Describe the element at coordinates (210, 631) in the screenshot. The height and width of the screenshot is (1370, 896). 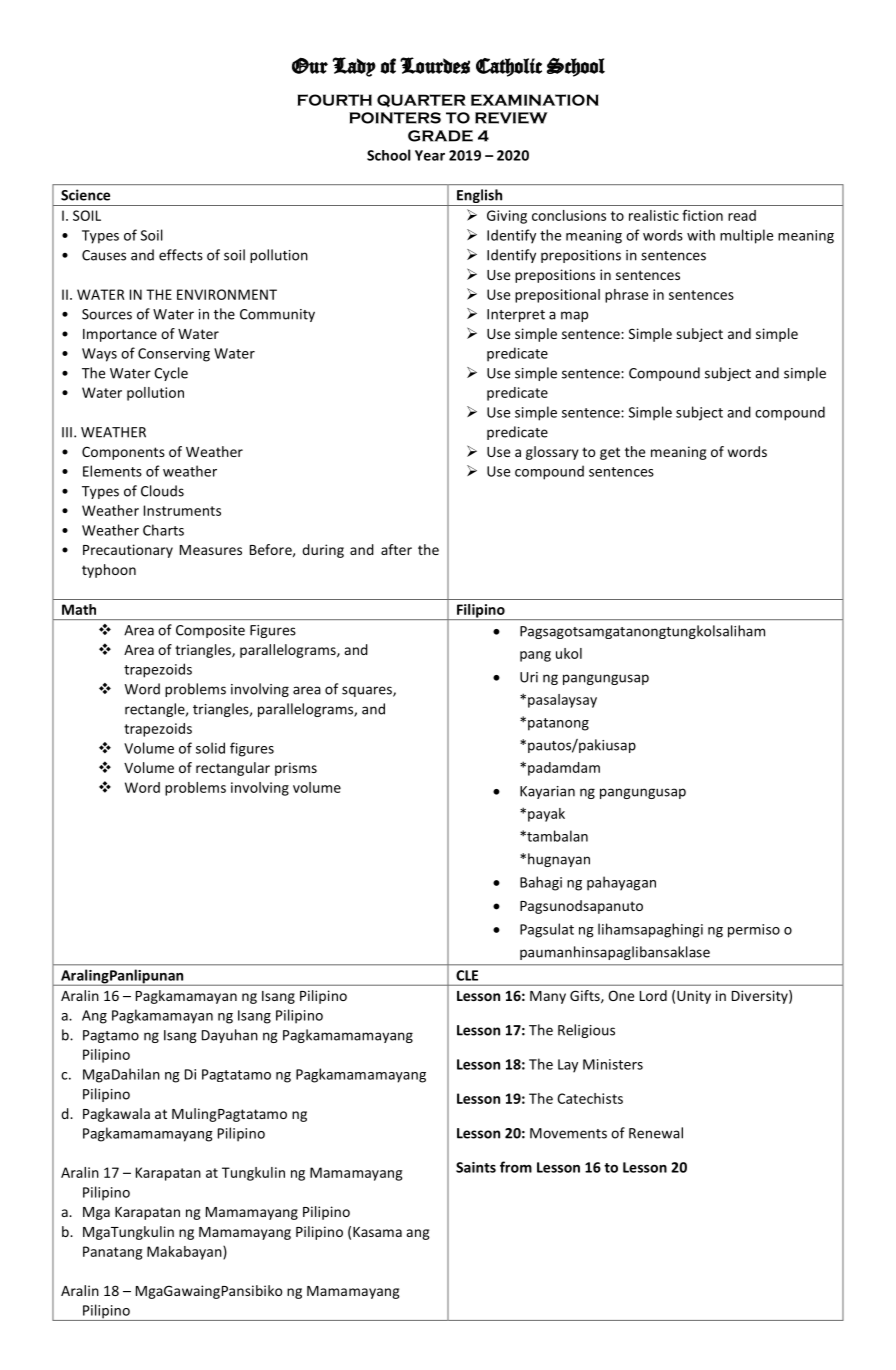
I see `Composite` at that location.
